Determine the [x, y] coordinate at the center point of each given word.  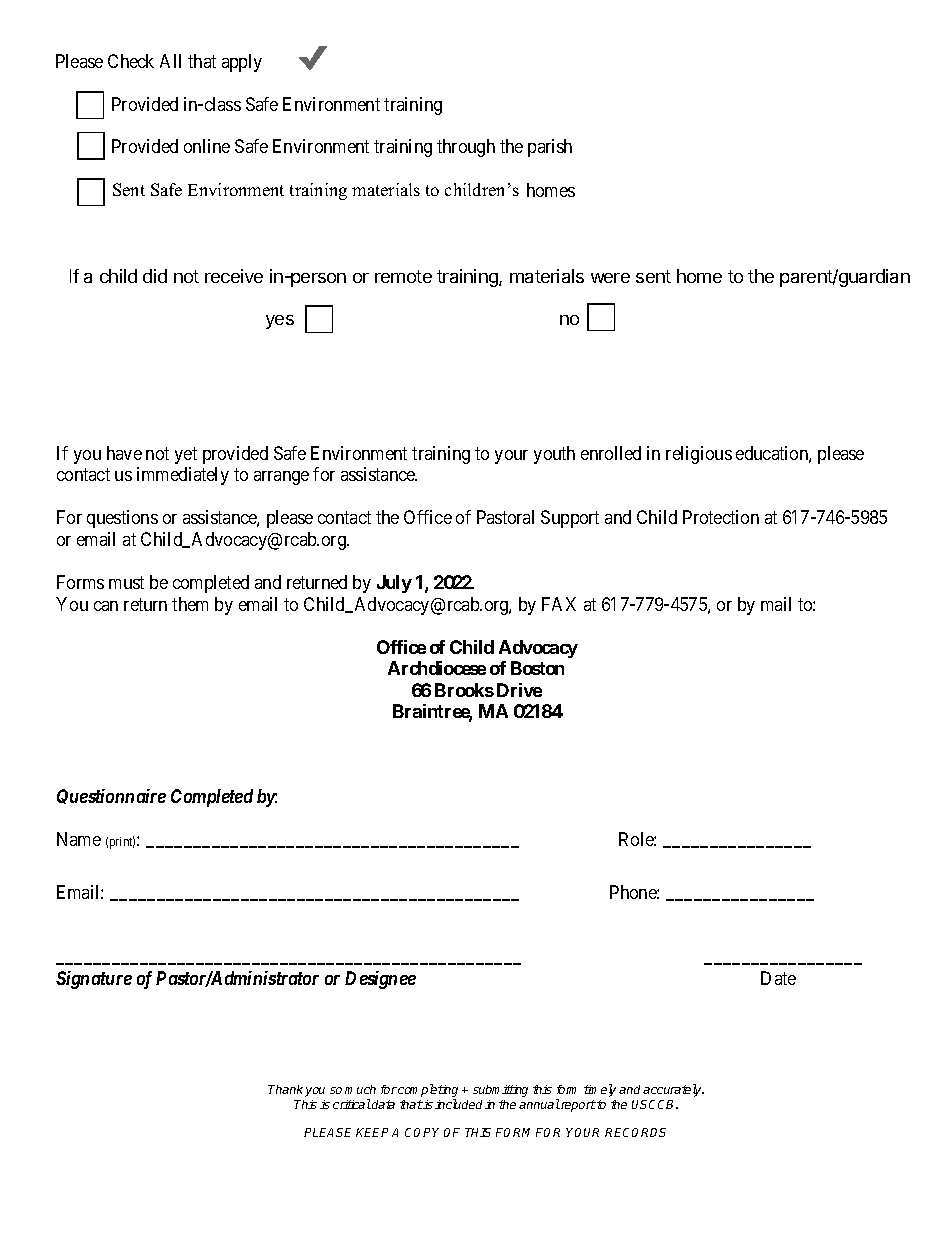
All [170, 61]
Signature [94, 980]
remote [403, 276]
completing [428, 1092]
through [466, 148]
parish [550, 148]
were [610, 278]
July [394, 584]
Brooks [464, 690]
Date [778, 978]
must [126, 582]
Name [79, 839]
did [155, 276]
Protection [721, 517]
